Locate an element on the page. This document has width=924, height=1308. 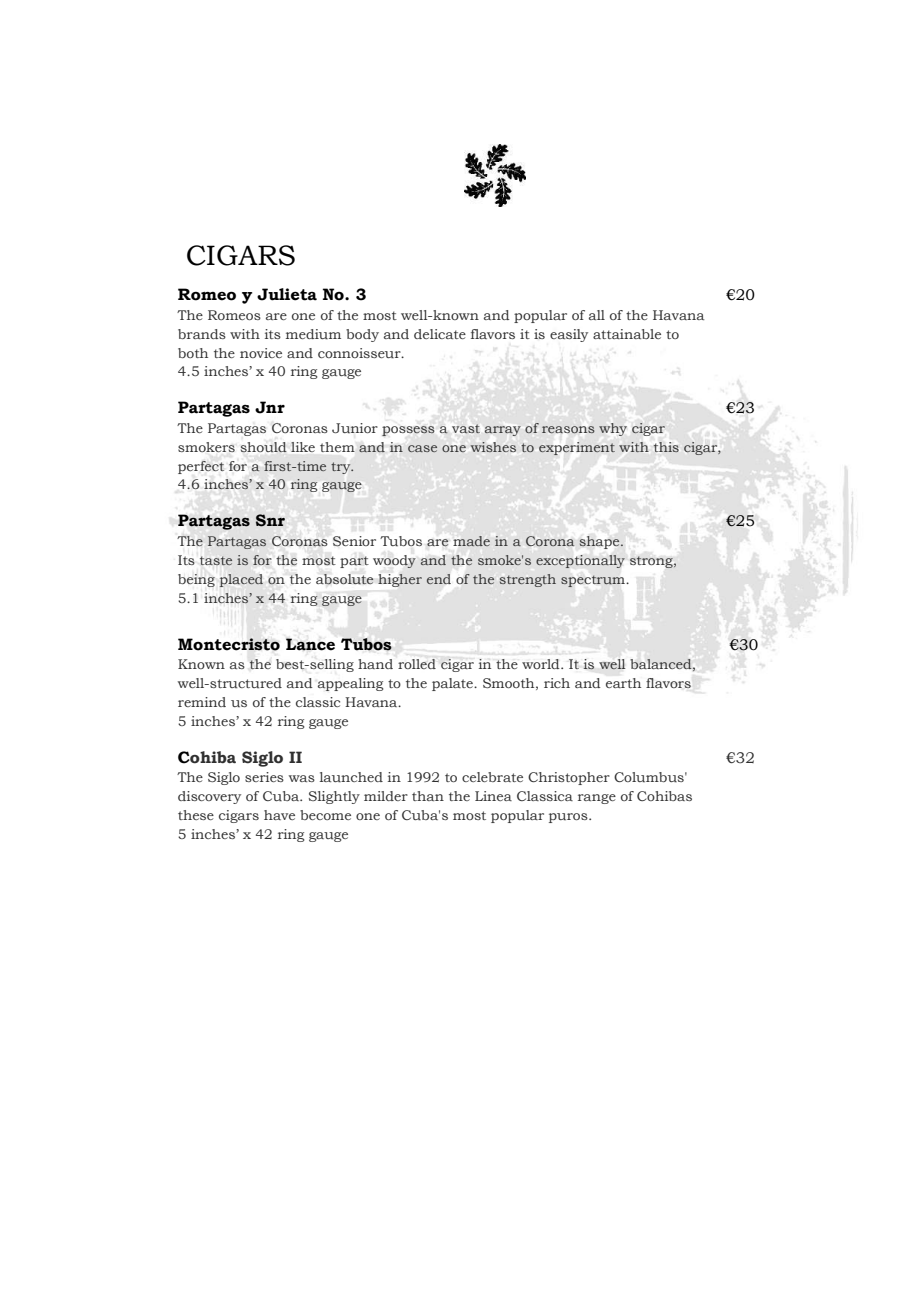
taste is located at coordinates (216, 560).
